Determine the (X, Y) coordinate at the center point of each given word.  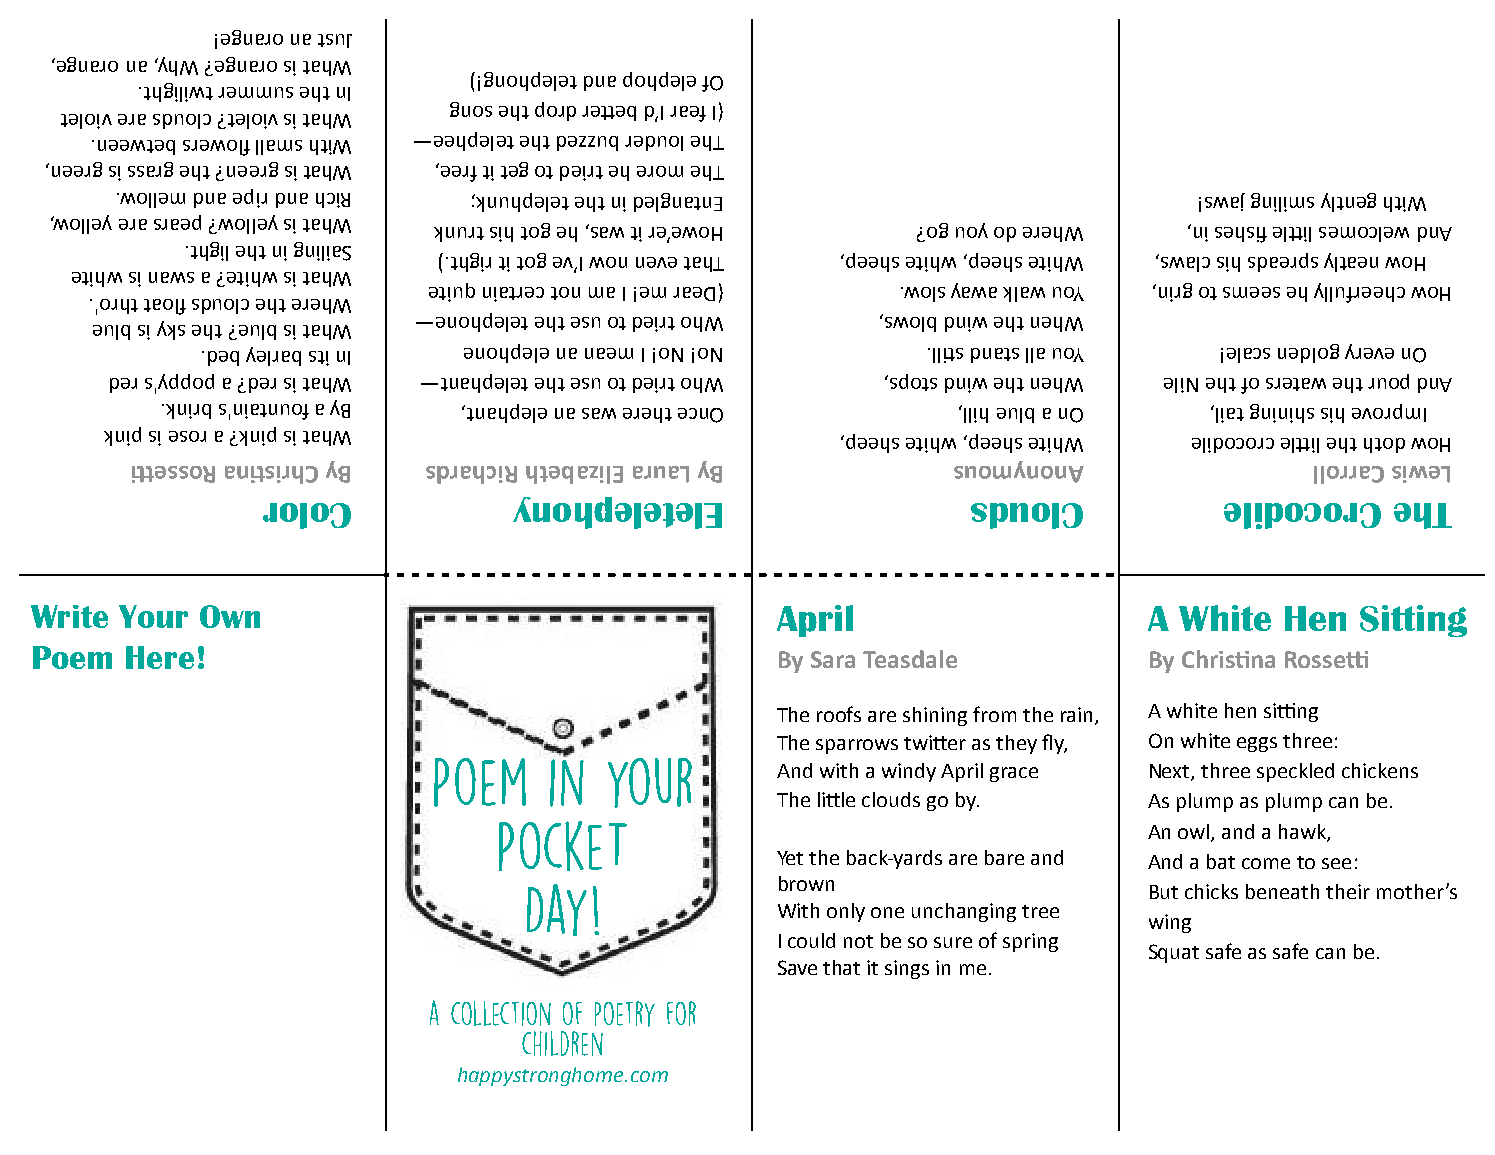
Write (69, 616)
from (994, 714)
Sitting (1413, 621)
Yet (790, 858)
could (811, 940)
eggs (1257, 744)
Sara (833, 659)
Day (557, 910)
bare (1004, 857)
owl (1195, 832)
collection (501, 1013)
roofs (839, 714)
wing (1170, 923)
